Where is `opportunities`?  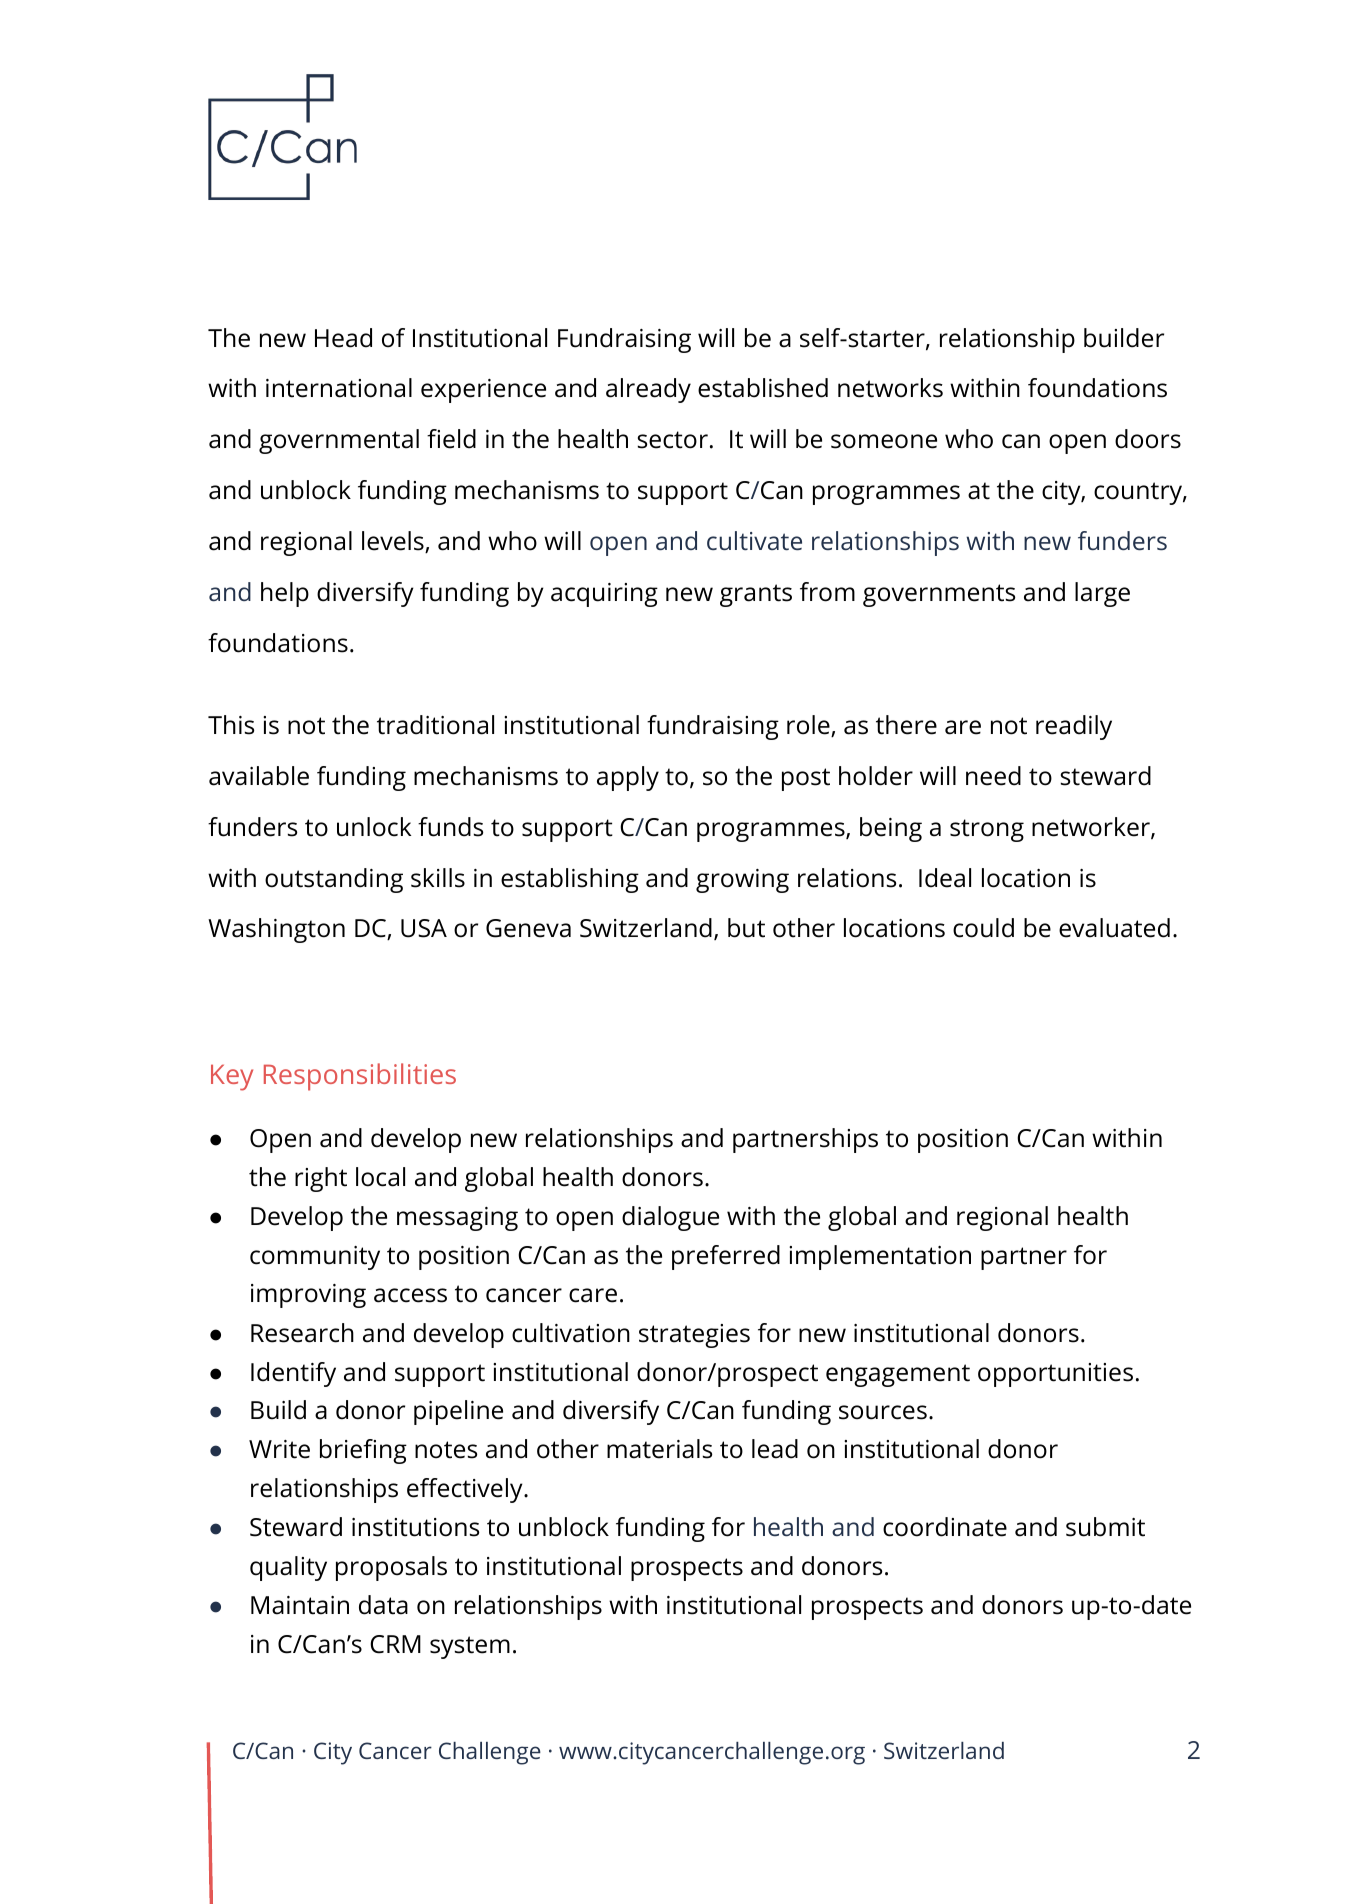
opportunities is located at coordinates (1055, 1375).
